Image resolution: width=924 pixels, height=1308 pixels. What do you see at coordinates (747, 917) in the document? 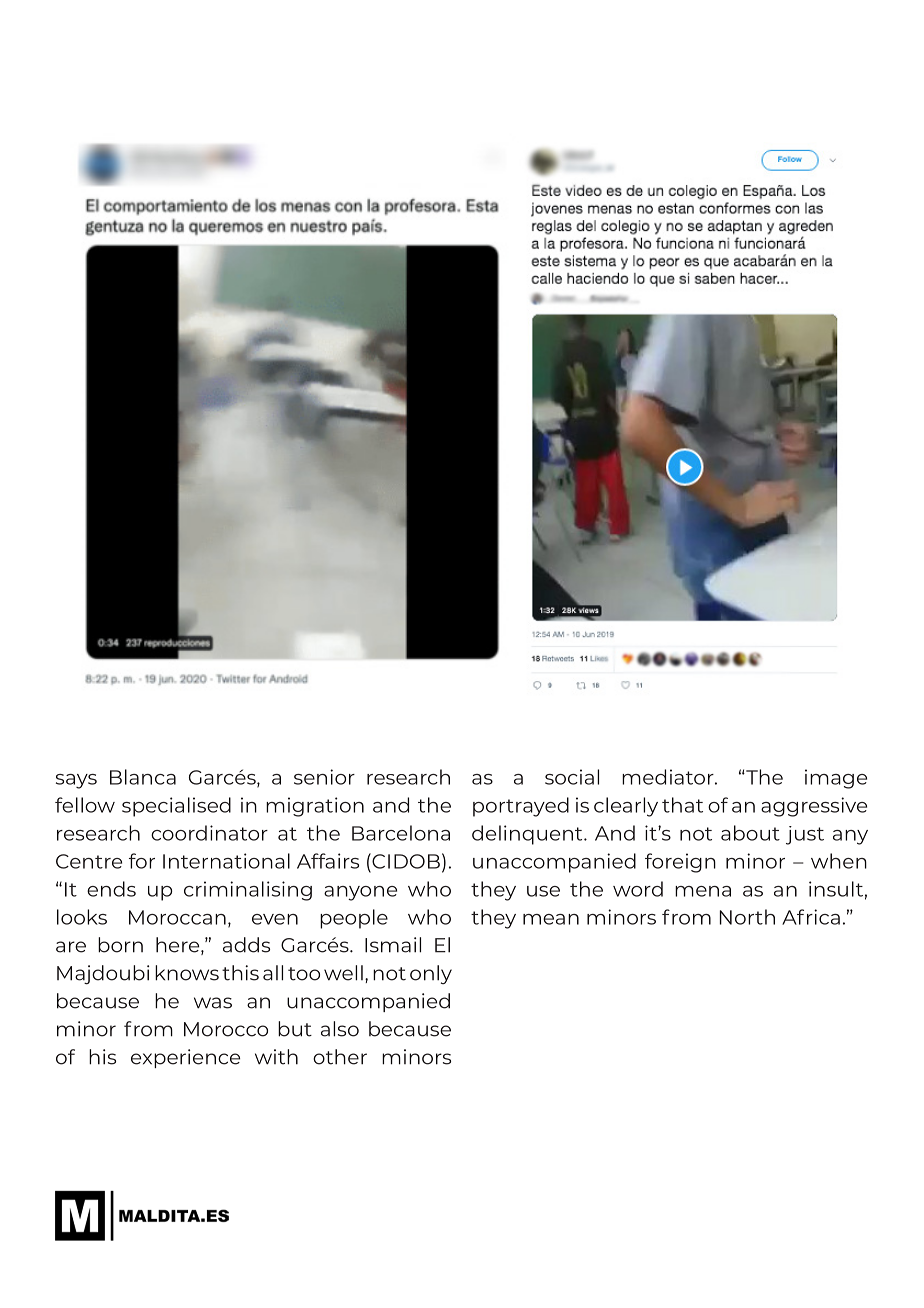
I see `North` at bounding box center [747, 917].
